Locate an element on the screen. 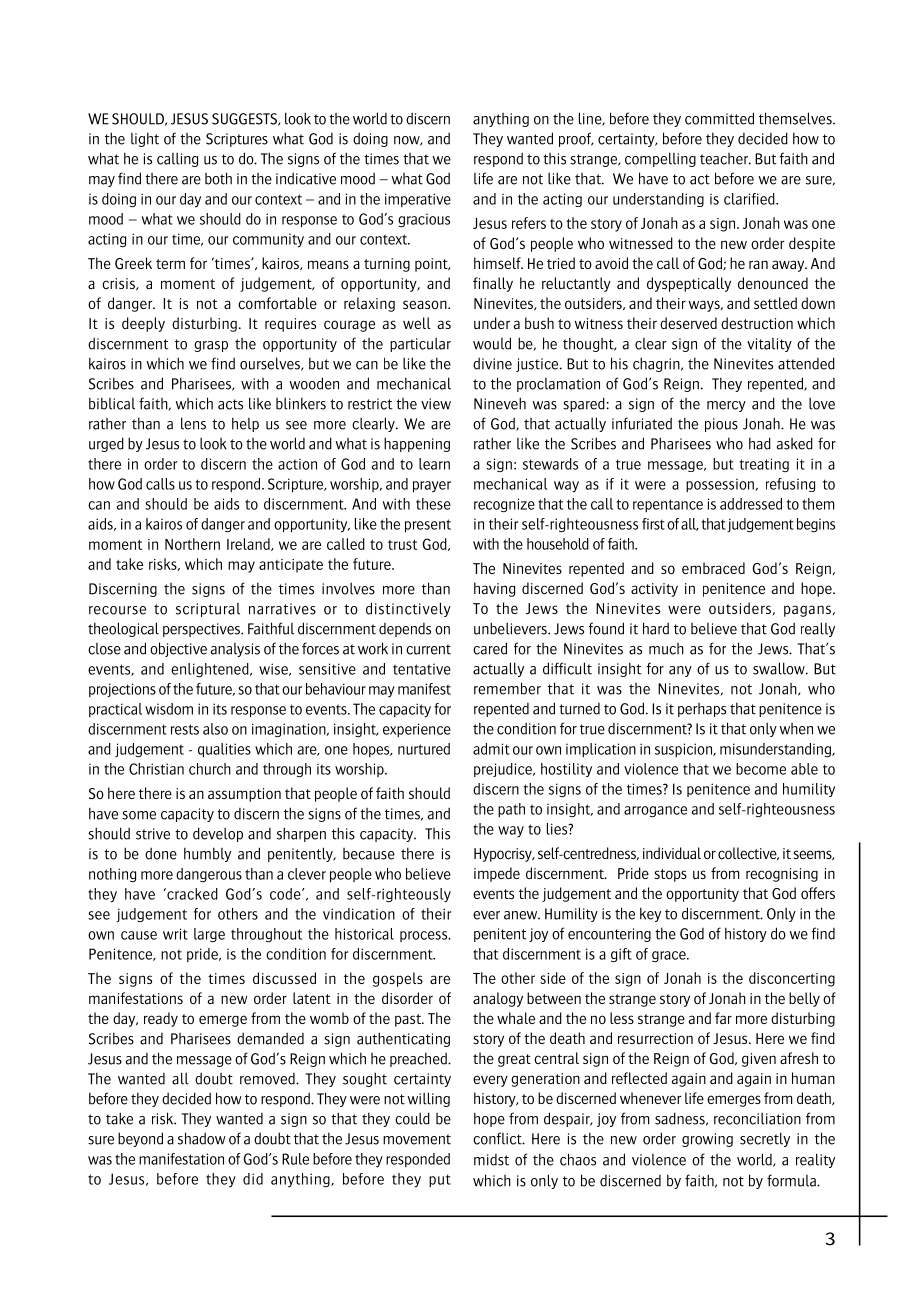  midst is located at coordinates (491, 1160).
